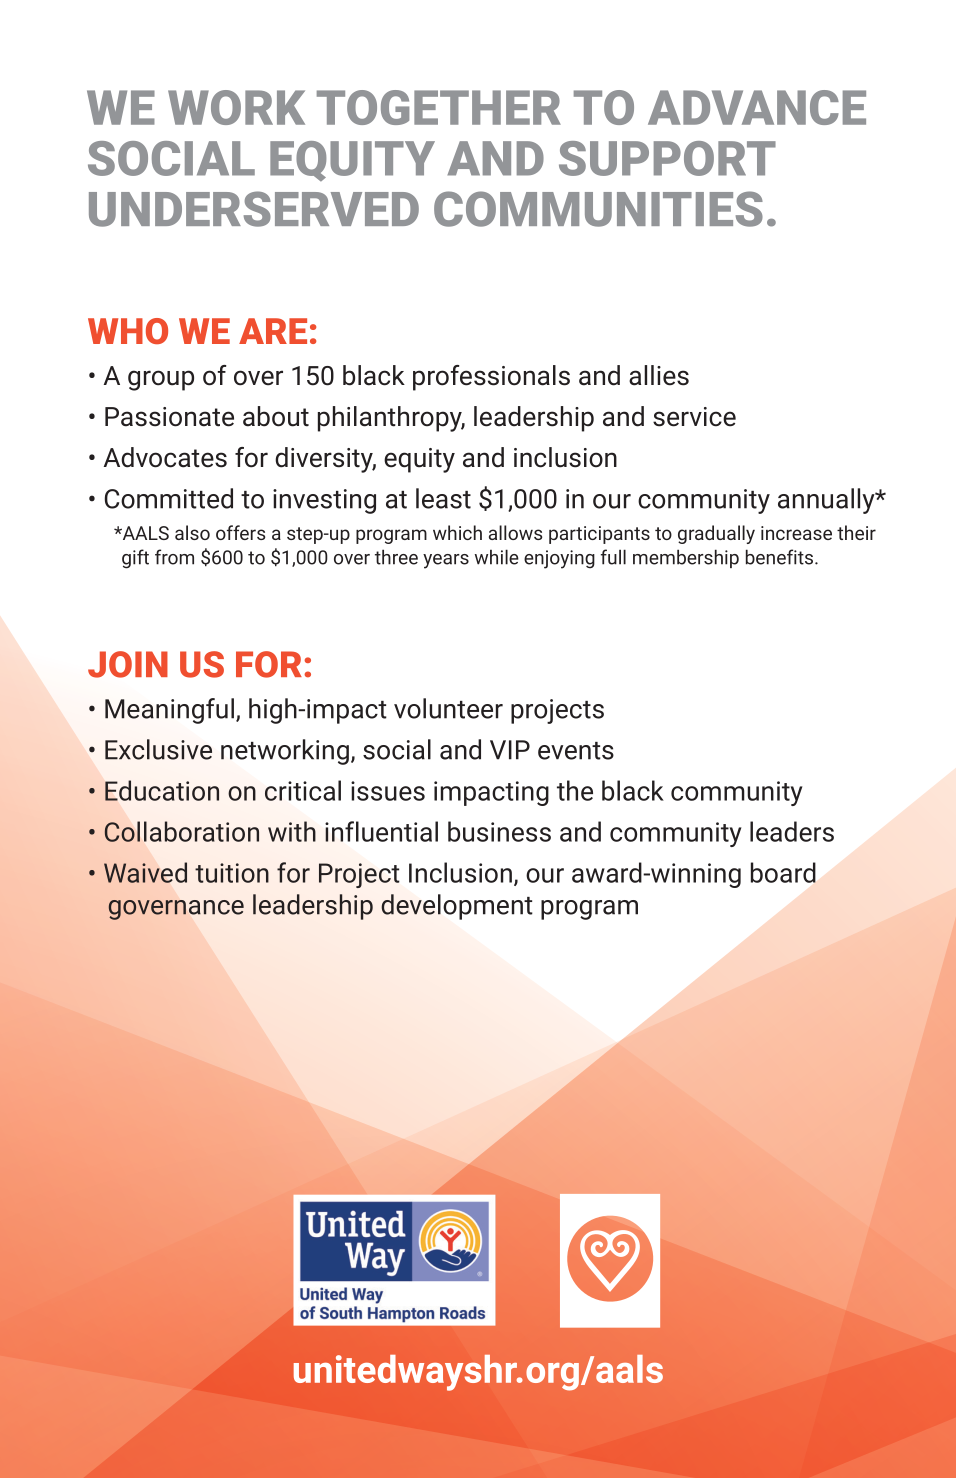 The image size is (956, 1478). Describe the element at coordinates (659, 375) in the page. I see `allies` at that location.
